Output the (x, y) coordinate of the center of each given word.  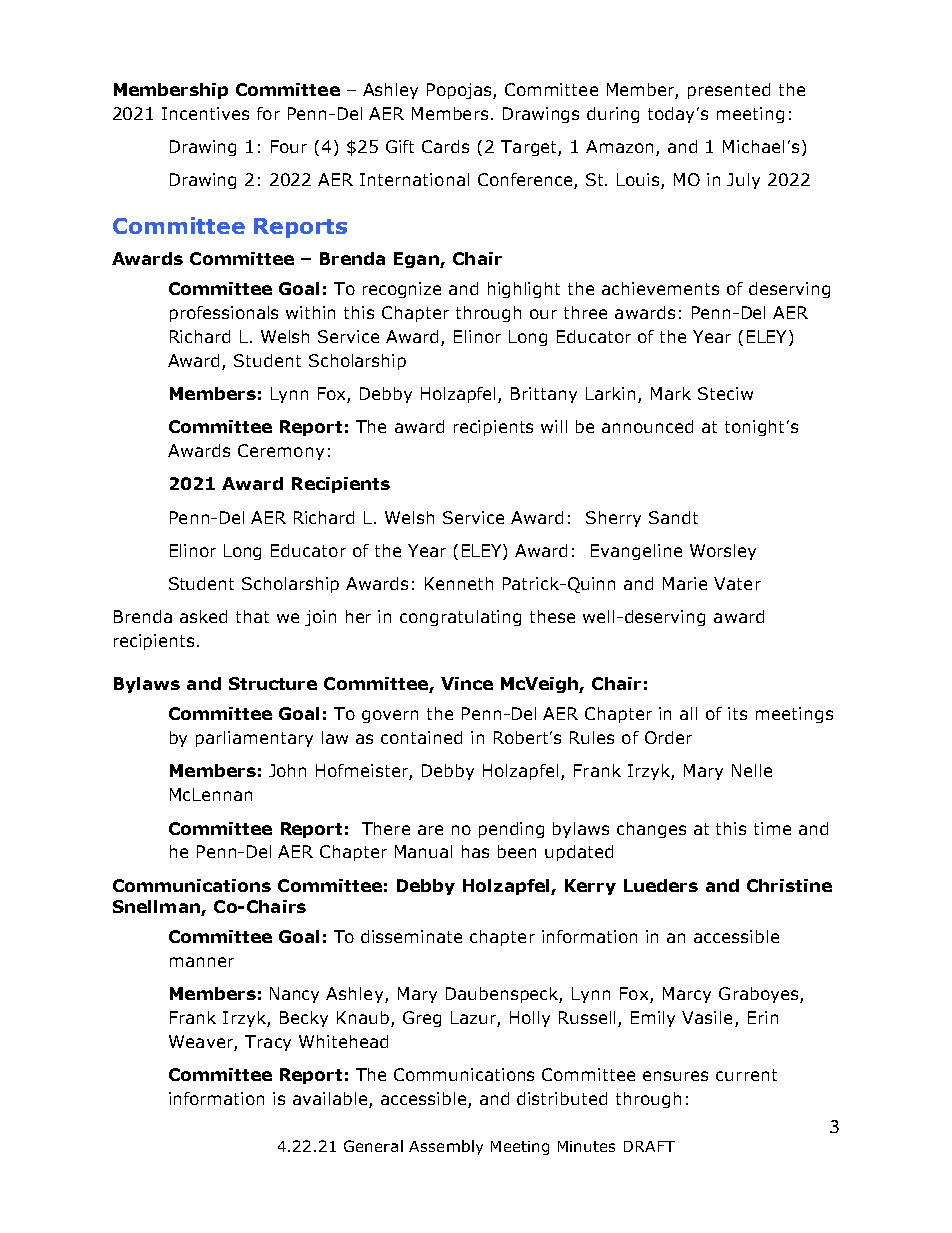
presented (729, 91)
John (287, 770)
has (475, 851)
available (331, 1100)
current (746, 1075)
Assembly (446, 1147)
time (772, 828)
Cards (445, 146)
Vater (737, 583)
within (310, 312)
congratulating (460, 618)
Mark (671, 393)
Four (289, 146)
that (252, 616)
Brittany (544, 395)
